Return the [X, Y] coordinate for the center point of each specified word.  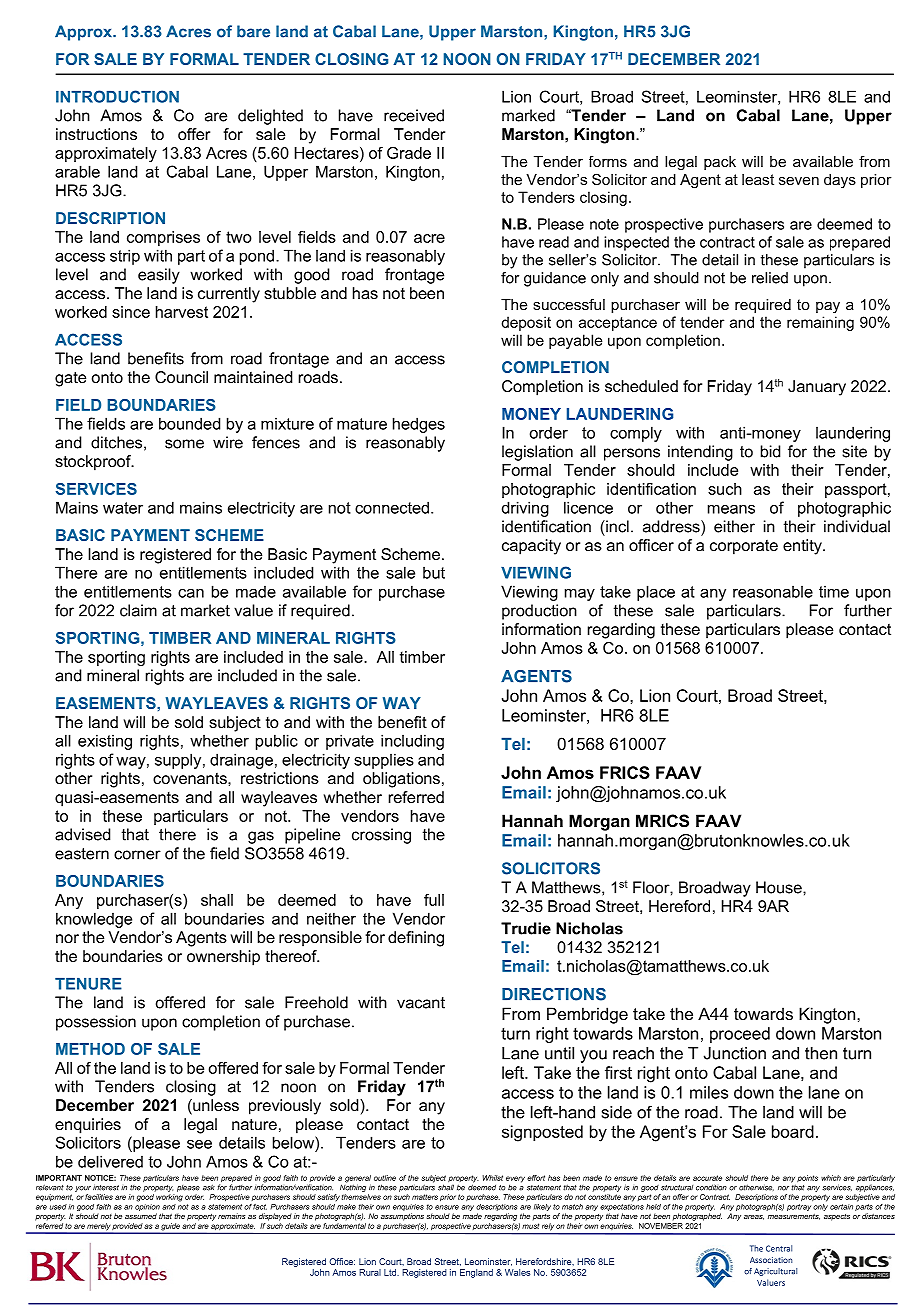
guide [171, 1228]
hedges [419, 425]
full [434, 900]
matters [425, 1197]
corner [137, 855]
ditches [116, 442]
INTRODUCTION [117, 96]
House [780, 887]
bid [770, 451]
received [414, 115]
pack [720, 163]
